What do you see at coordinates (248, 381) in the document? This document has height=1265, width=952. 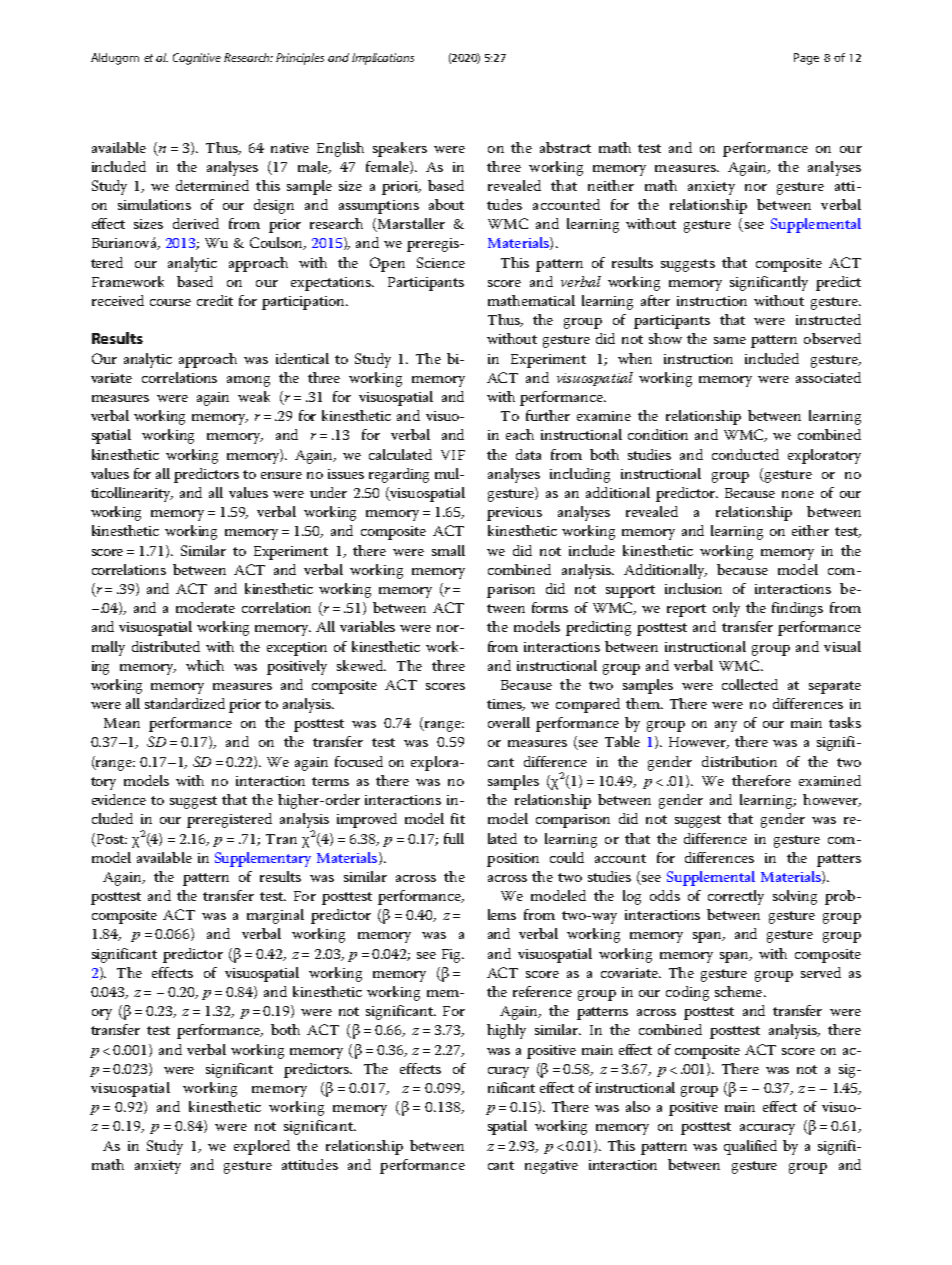 I see `among` at bounding box center [248, 381].
